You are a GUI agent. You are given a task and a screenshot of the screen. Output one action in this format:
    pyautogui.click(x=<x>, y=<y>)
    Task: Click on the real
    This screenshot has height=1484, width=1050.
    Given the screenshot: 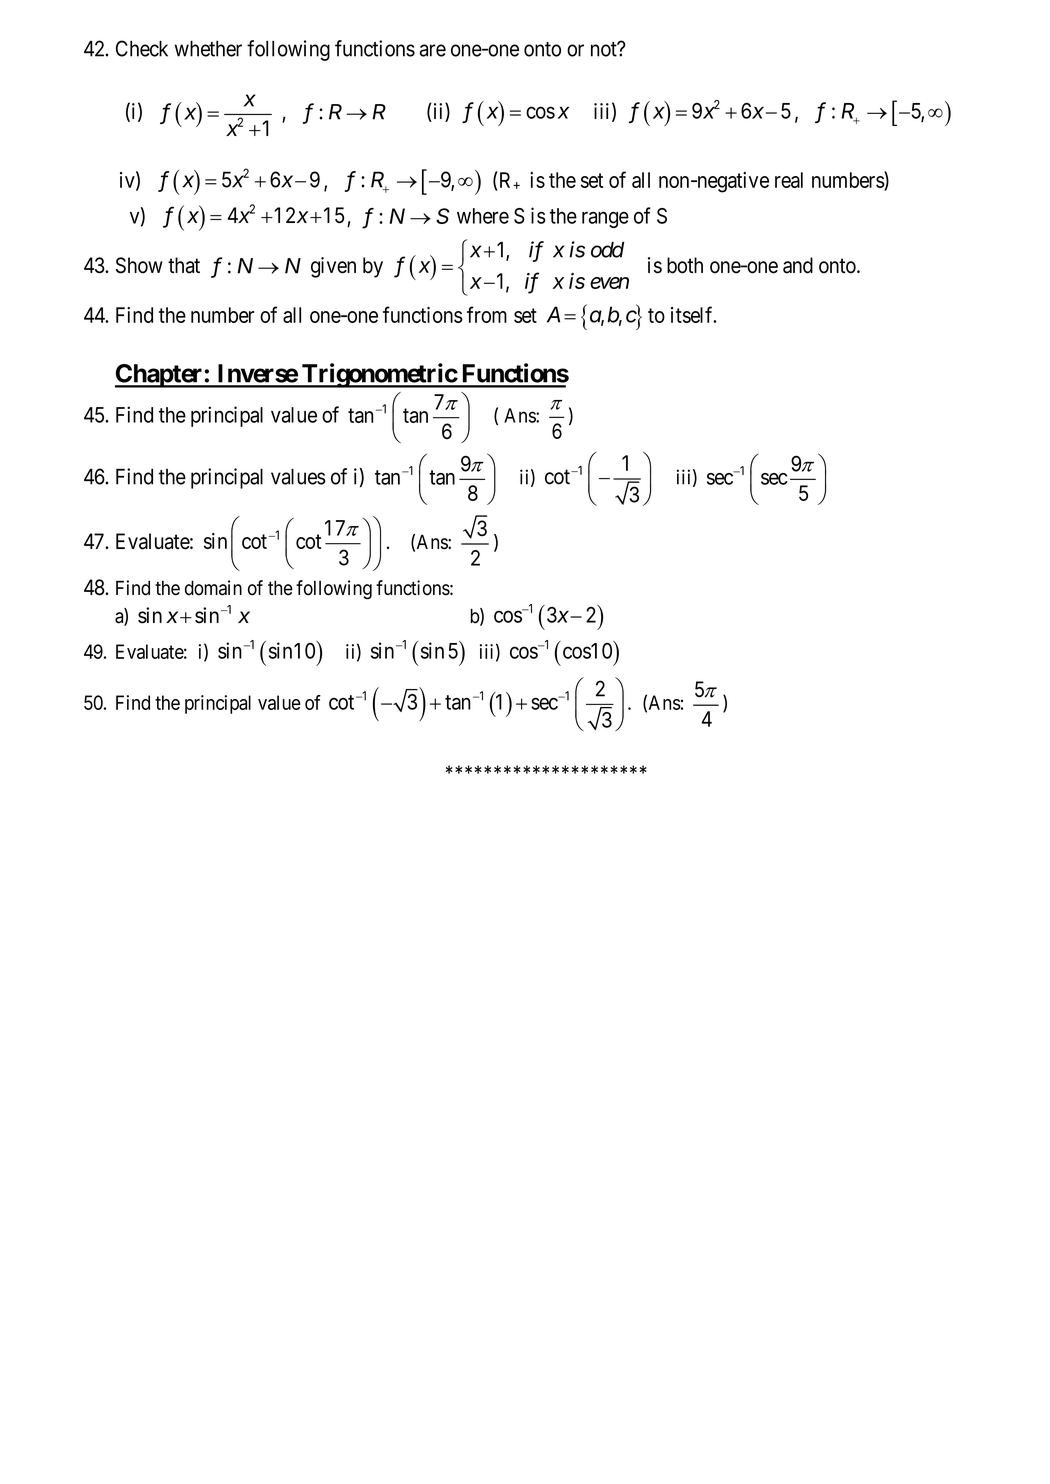 What is the action you would take?
    pyautogui.click(x=789, y=180)
